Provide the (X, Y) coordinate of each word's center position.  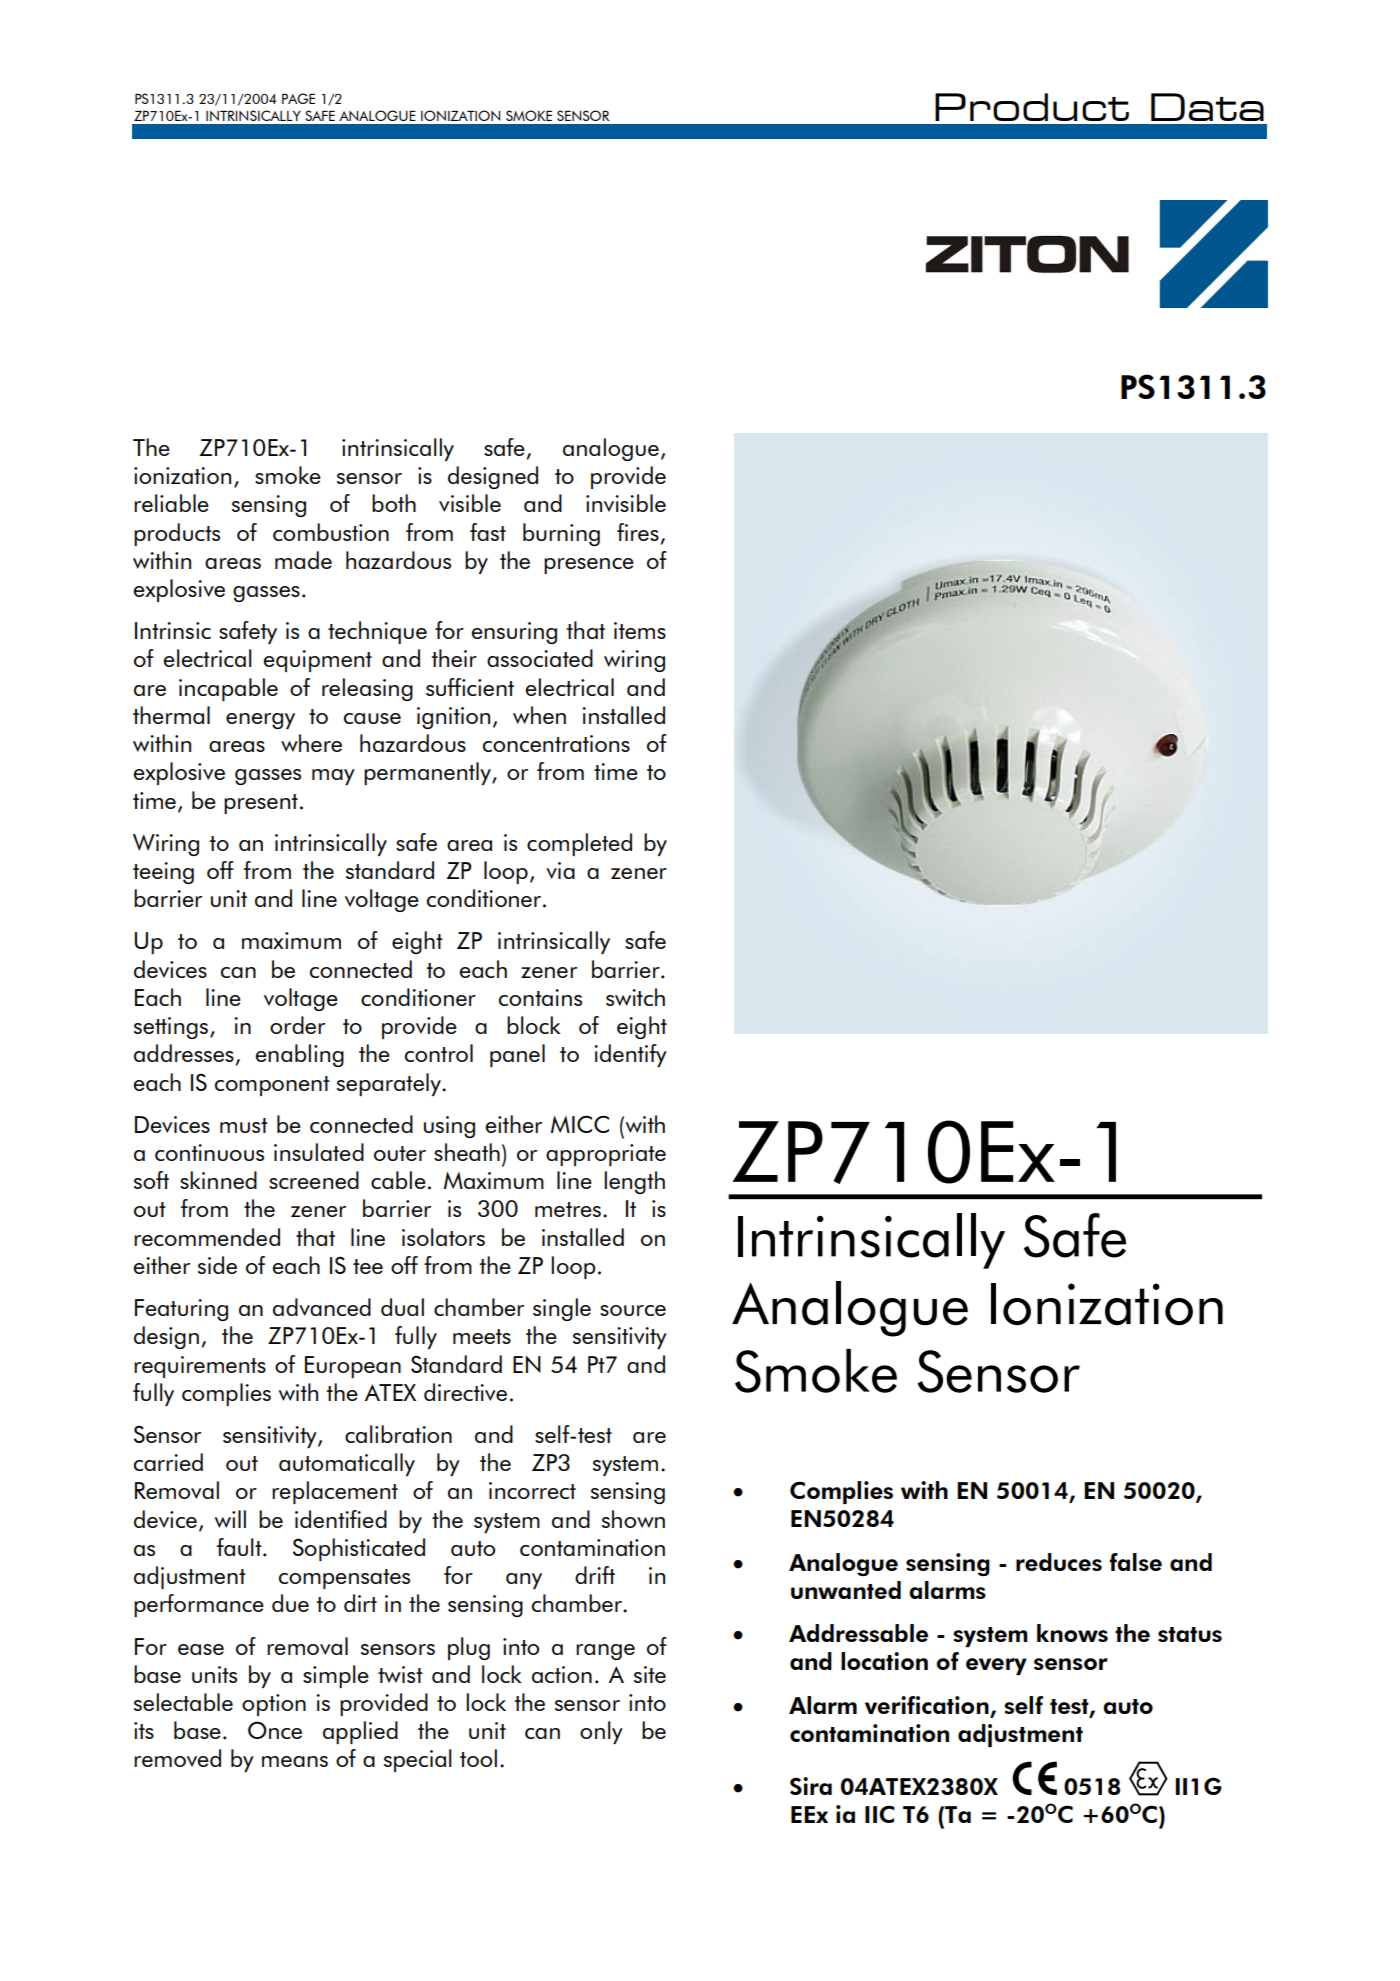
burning (561, 534)
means (295, 1761)
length (634, 1182)
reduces (1059, 1562)
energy (260, 721)
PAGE (298, 98)
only (601, 1732)
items (640, 630)
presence (589, 566)
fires (638, 532)
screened (314, 1180)
